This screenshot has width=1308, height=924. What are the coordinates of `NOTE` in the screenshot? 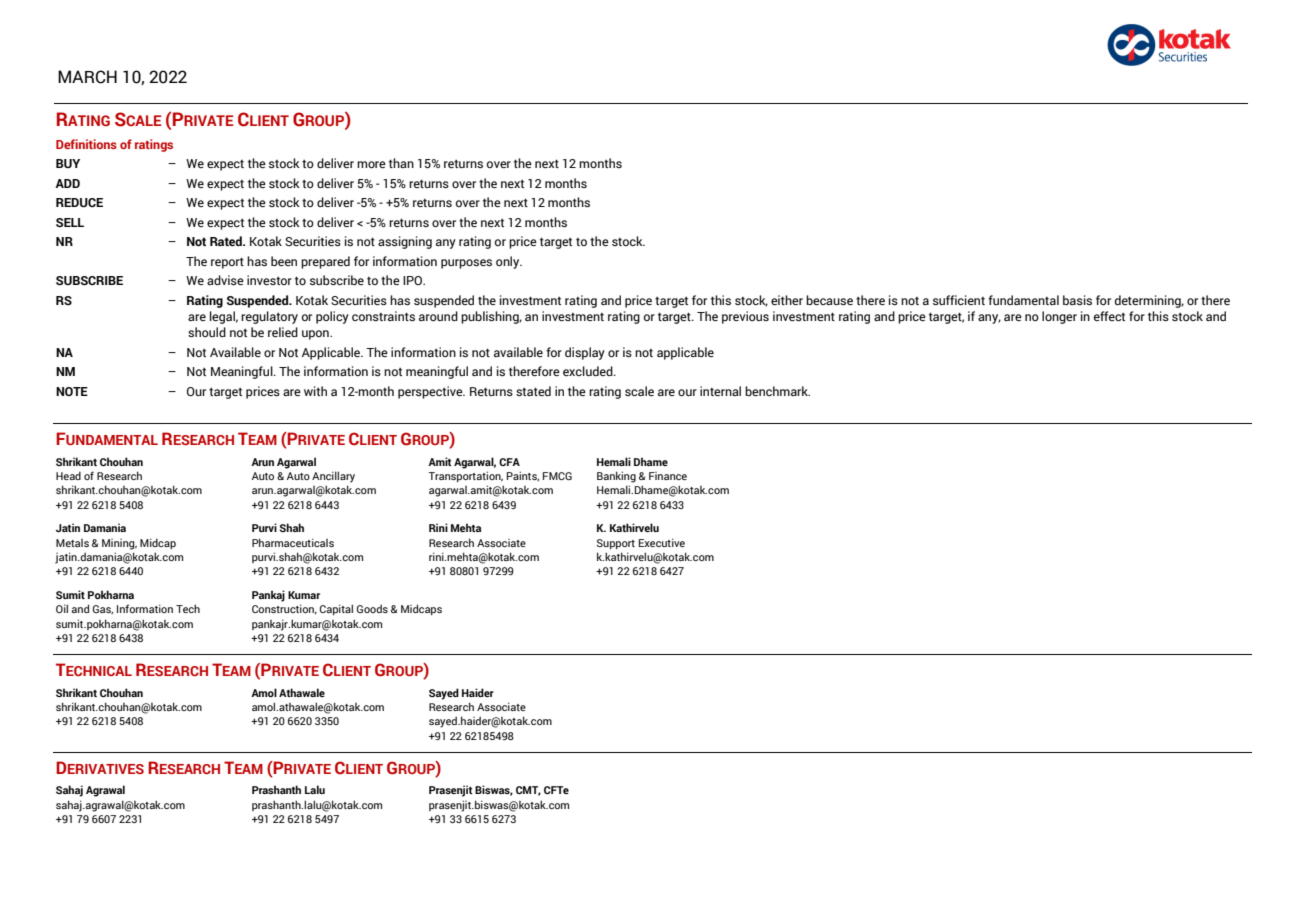 It's located at (72, 391).
